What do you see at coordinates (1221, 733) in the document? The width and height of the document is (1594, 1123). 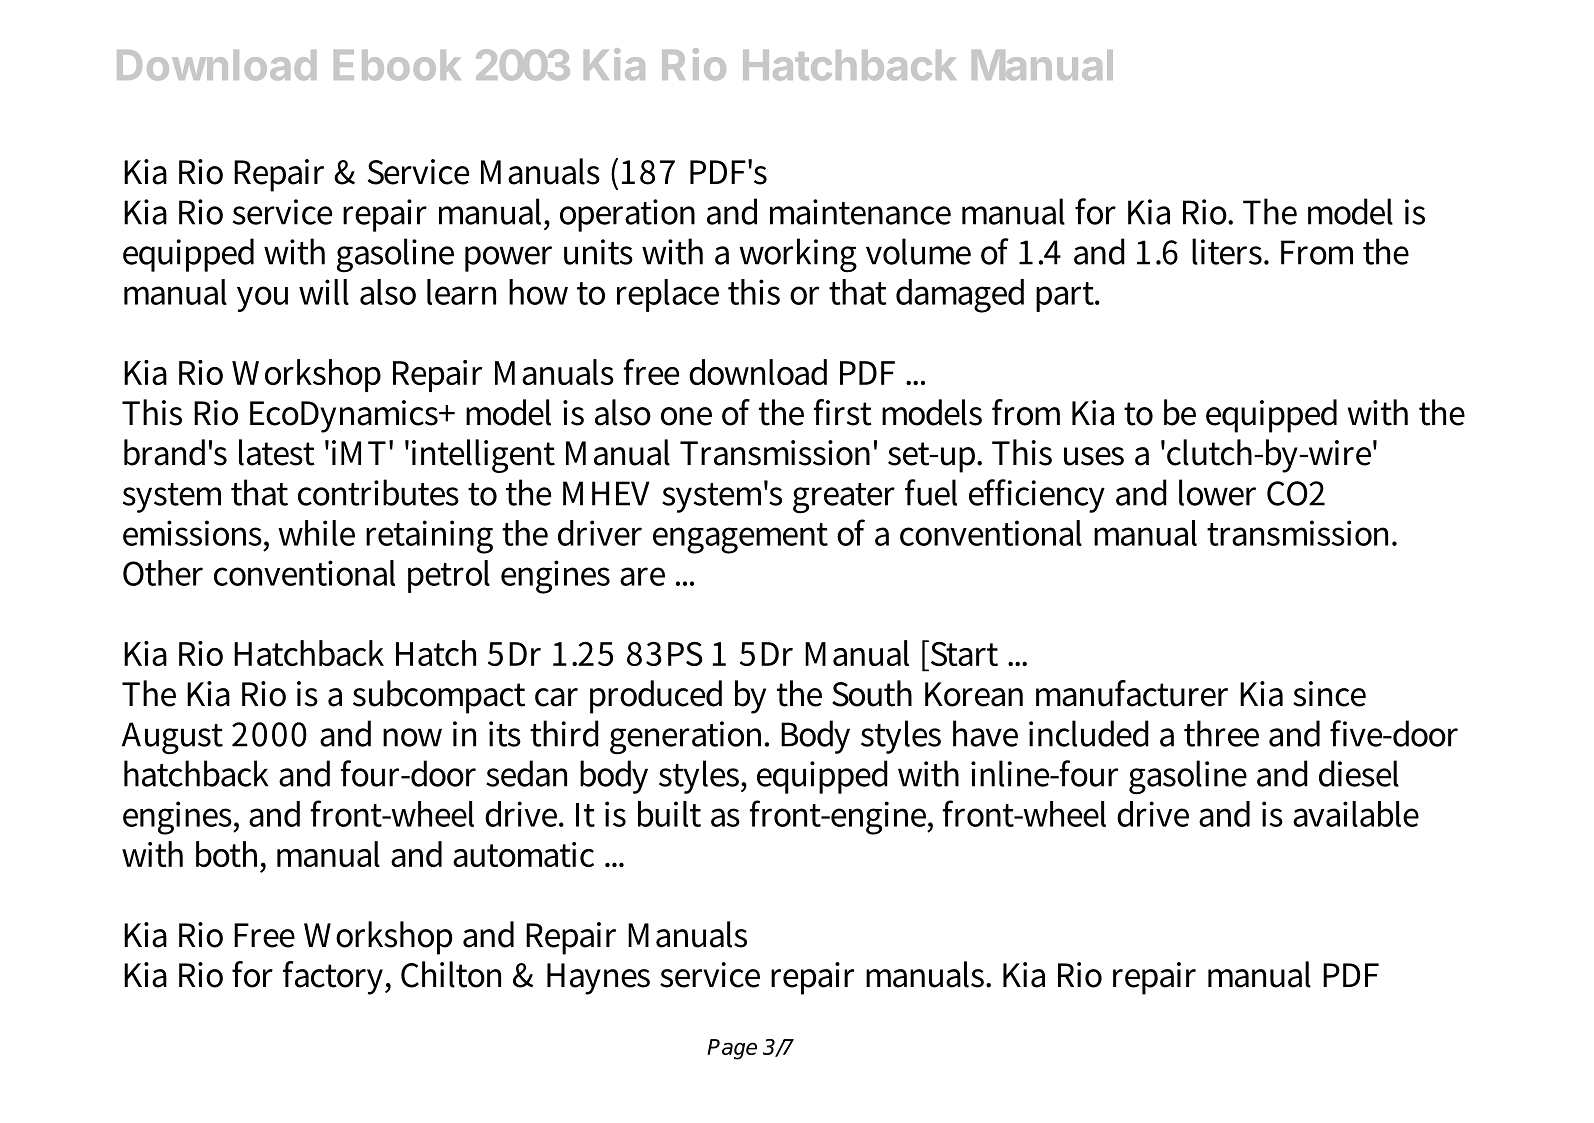 I see `three` at bounding box center [1221, 733].
